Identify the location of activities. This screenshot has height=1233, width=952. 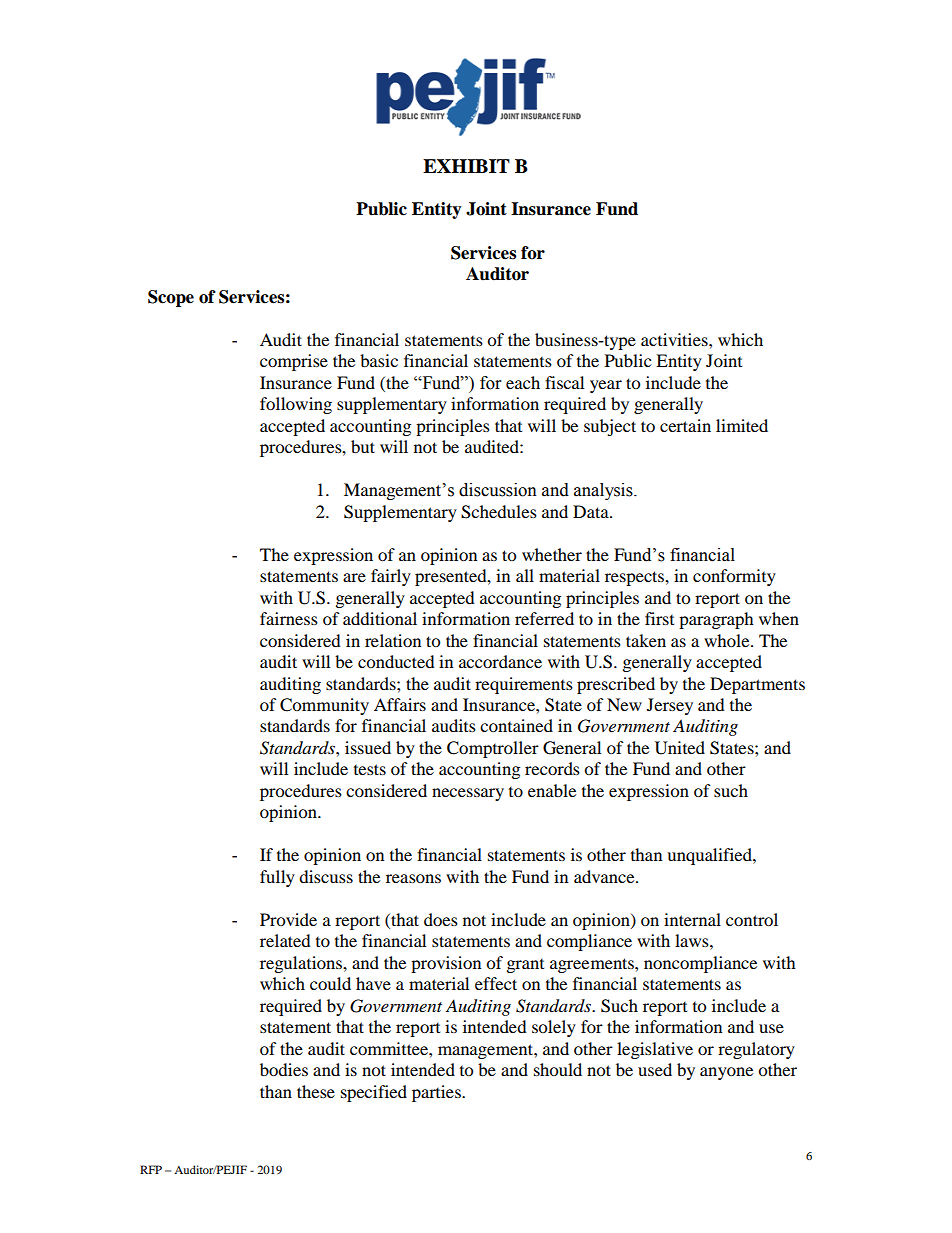
(675, 339).
